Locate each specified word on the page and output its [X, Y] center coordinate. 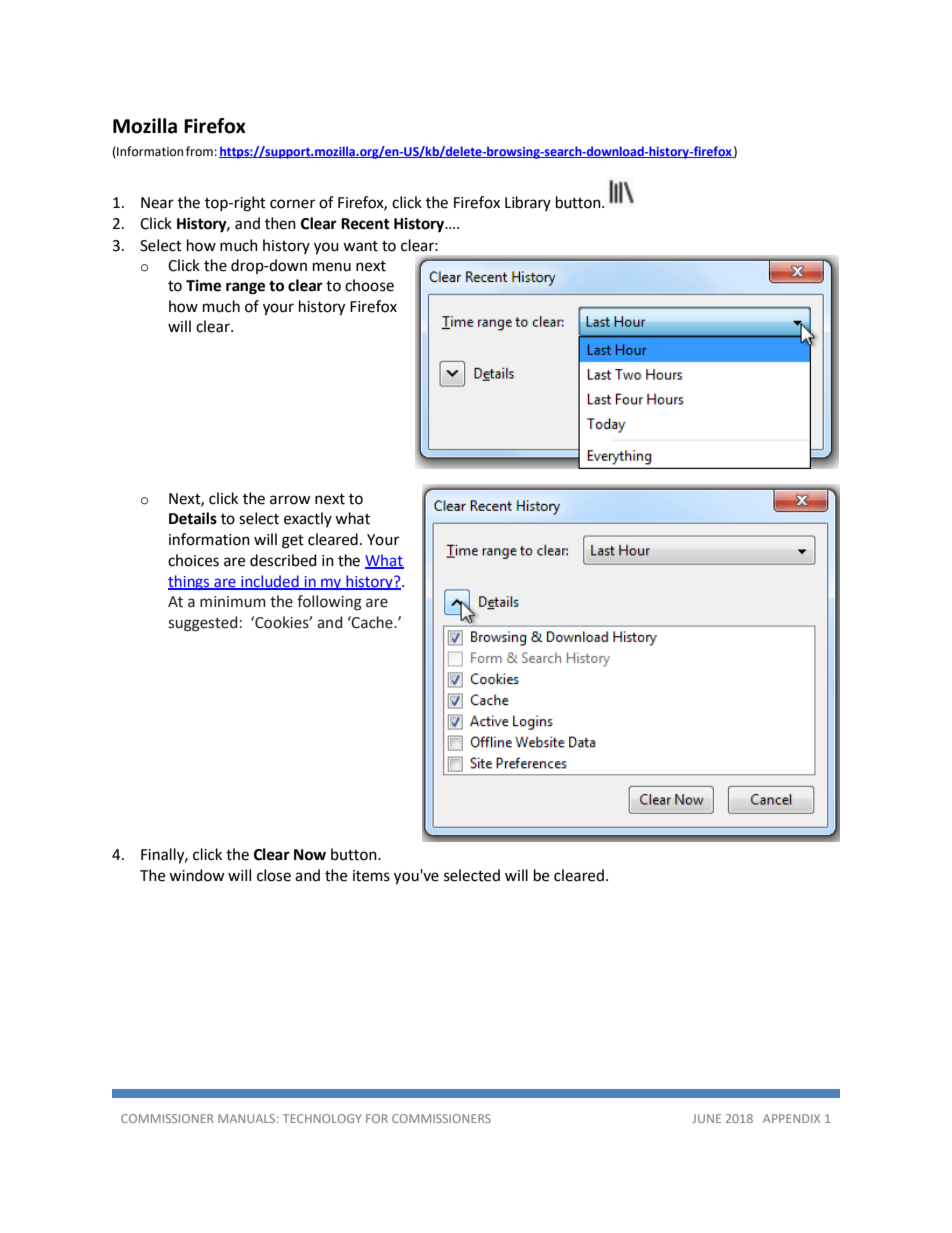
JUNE [706, 1118]
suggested [202, 624]
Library [528, 203]
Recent [365, 224]
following [329, 603]
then [280, 223]
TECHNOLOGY [322, 1118]
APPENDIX [791, 1118]
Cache [372, 622]
